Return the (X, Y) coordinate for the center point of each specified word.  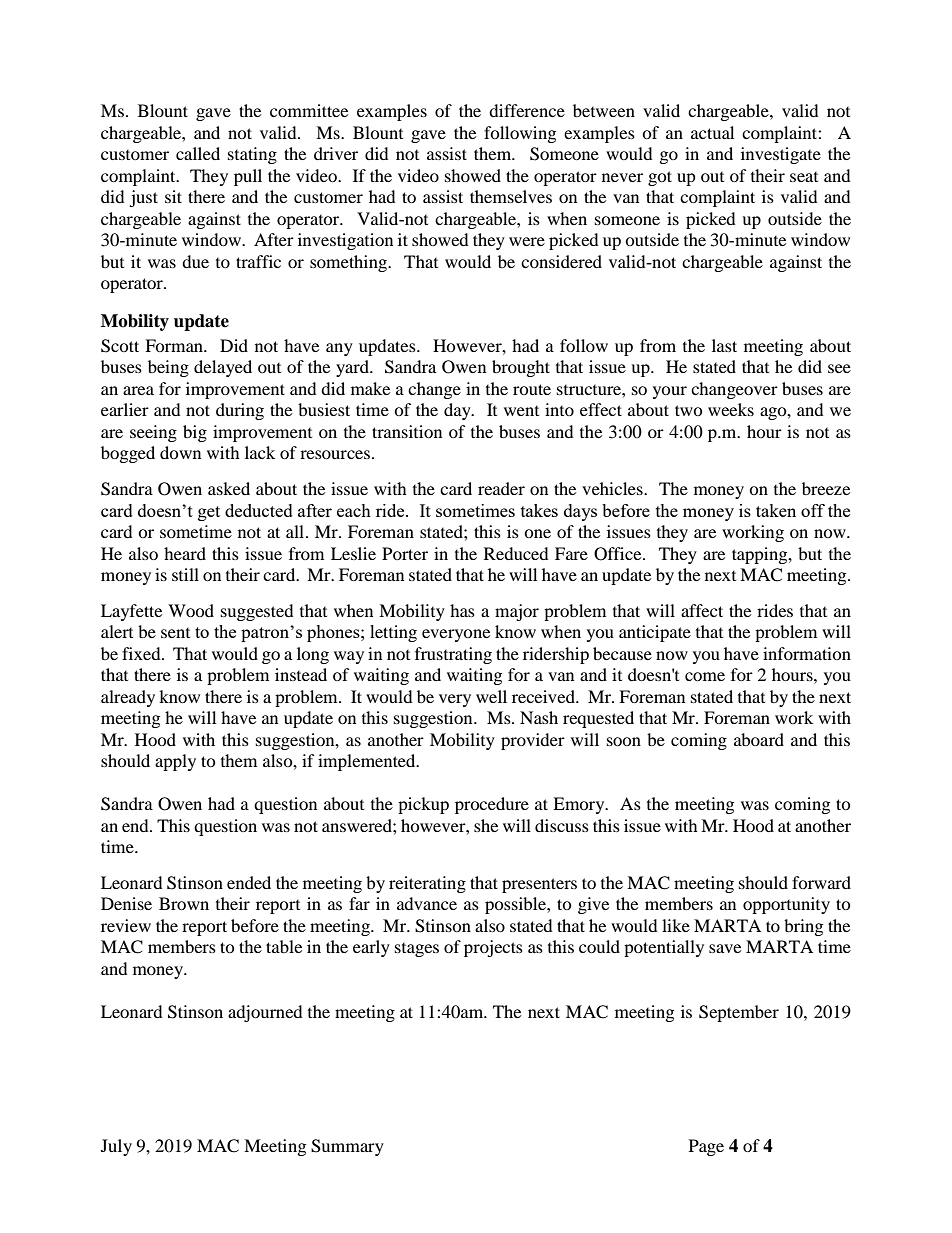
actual (712, 132)
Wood (191, 610)
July (116, 1147)
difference (527, 110)
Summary (347, 1147)
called (198, 153)
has (462, 610)
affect (702, 610)
